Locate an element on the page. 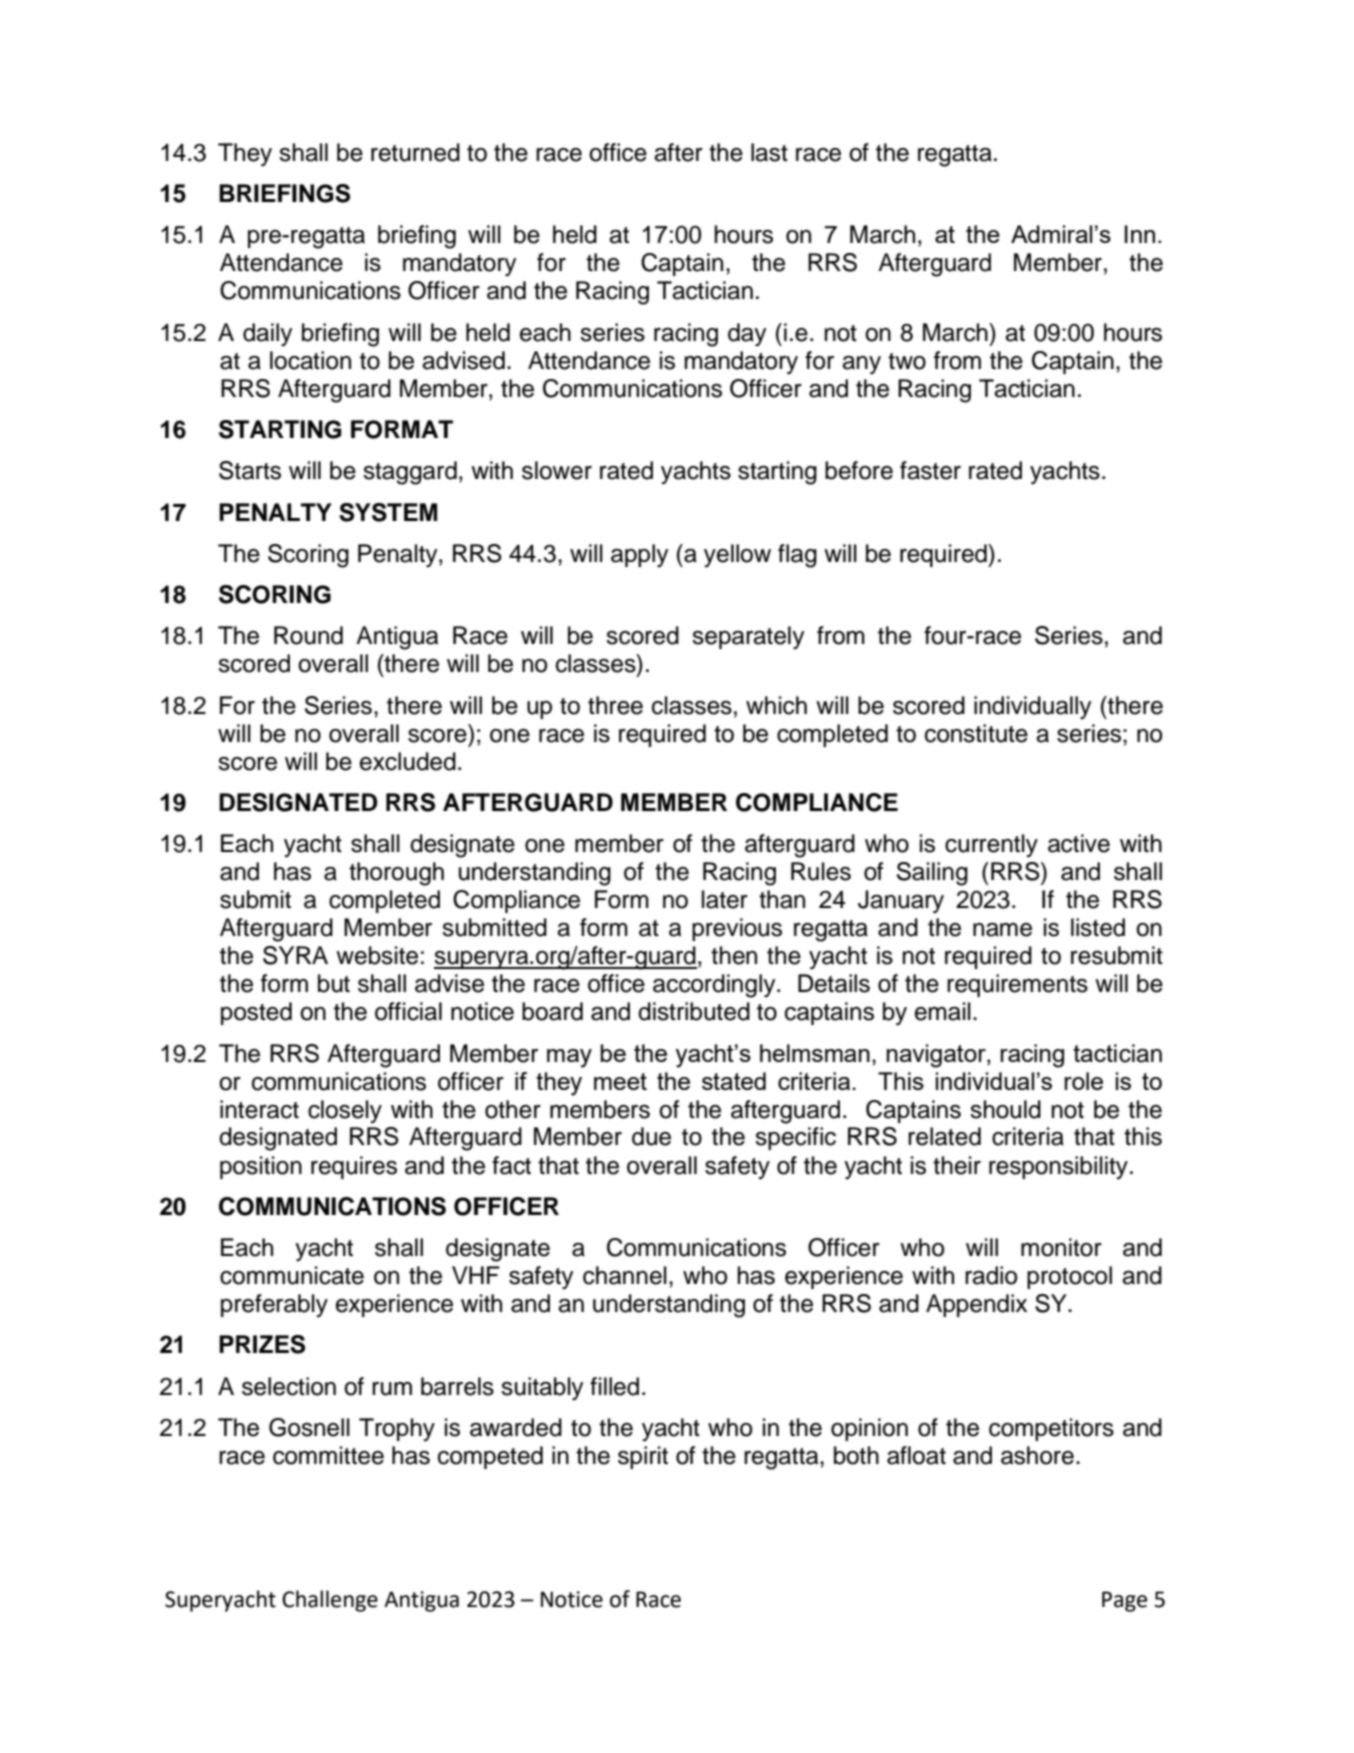 Image resolution: width=1354 pixels, height=1753 pixels. Inn is located at coordinates (1140, 234).
